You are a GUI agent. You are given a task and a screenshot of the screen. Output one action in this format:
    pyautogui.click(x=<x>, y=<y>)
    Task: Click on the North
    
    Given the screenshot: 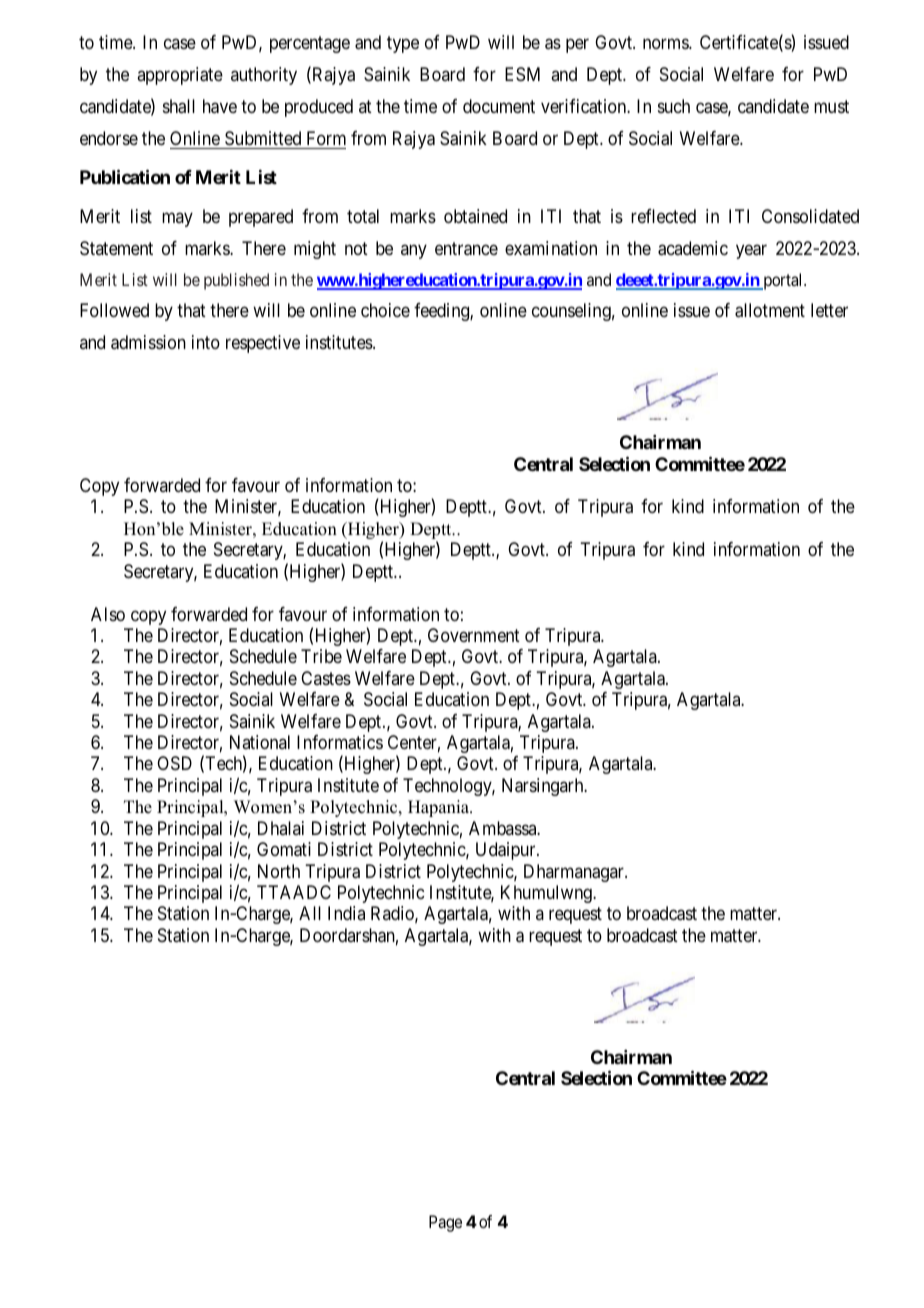 What is the action you would take?
    pyautogui.click(x=279, y=871)
